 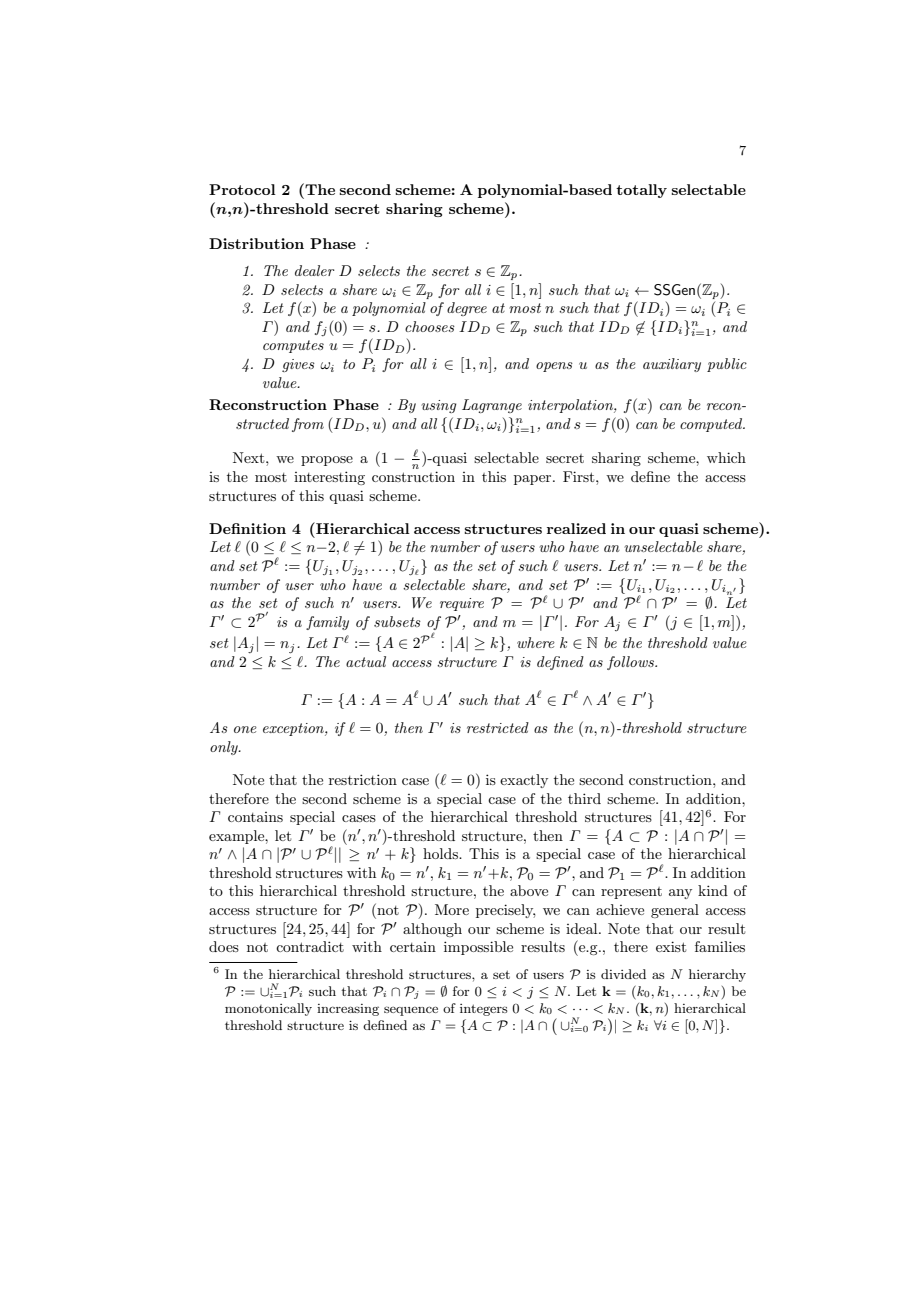 I want to click on integers, so click(x=484, y=1010).
